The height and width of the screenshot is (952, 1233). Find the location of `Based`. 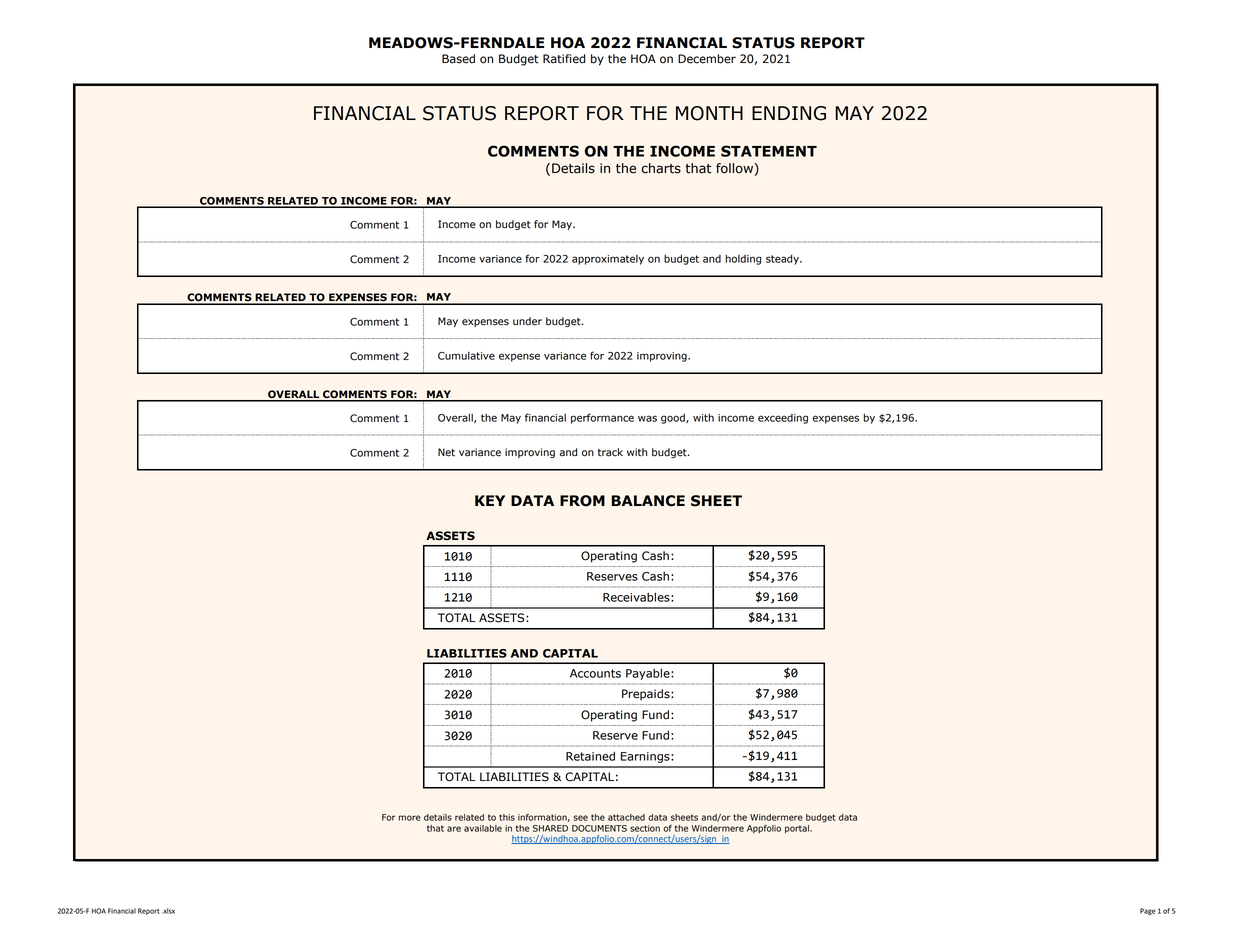

Based is located at coordinates (458, 59).
